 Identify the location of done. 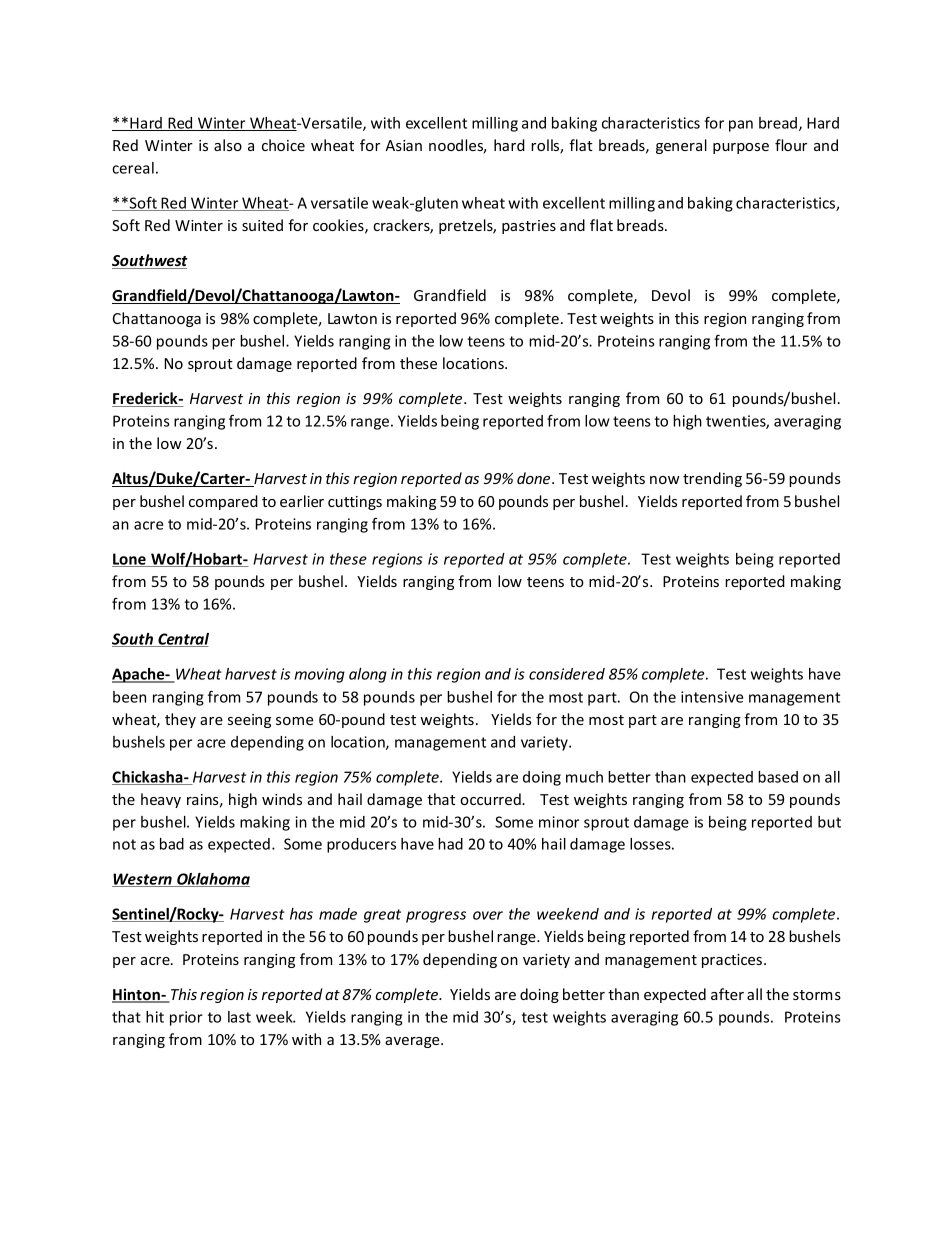
(535, 478).
